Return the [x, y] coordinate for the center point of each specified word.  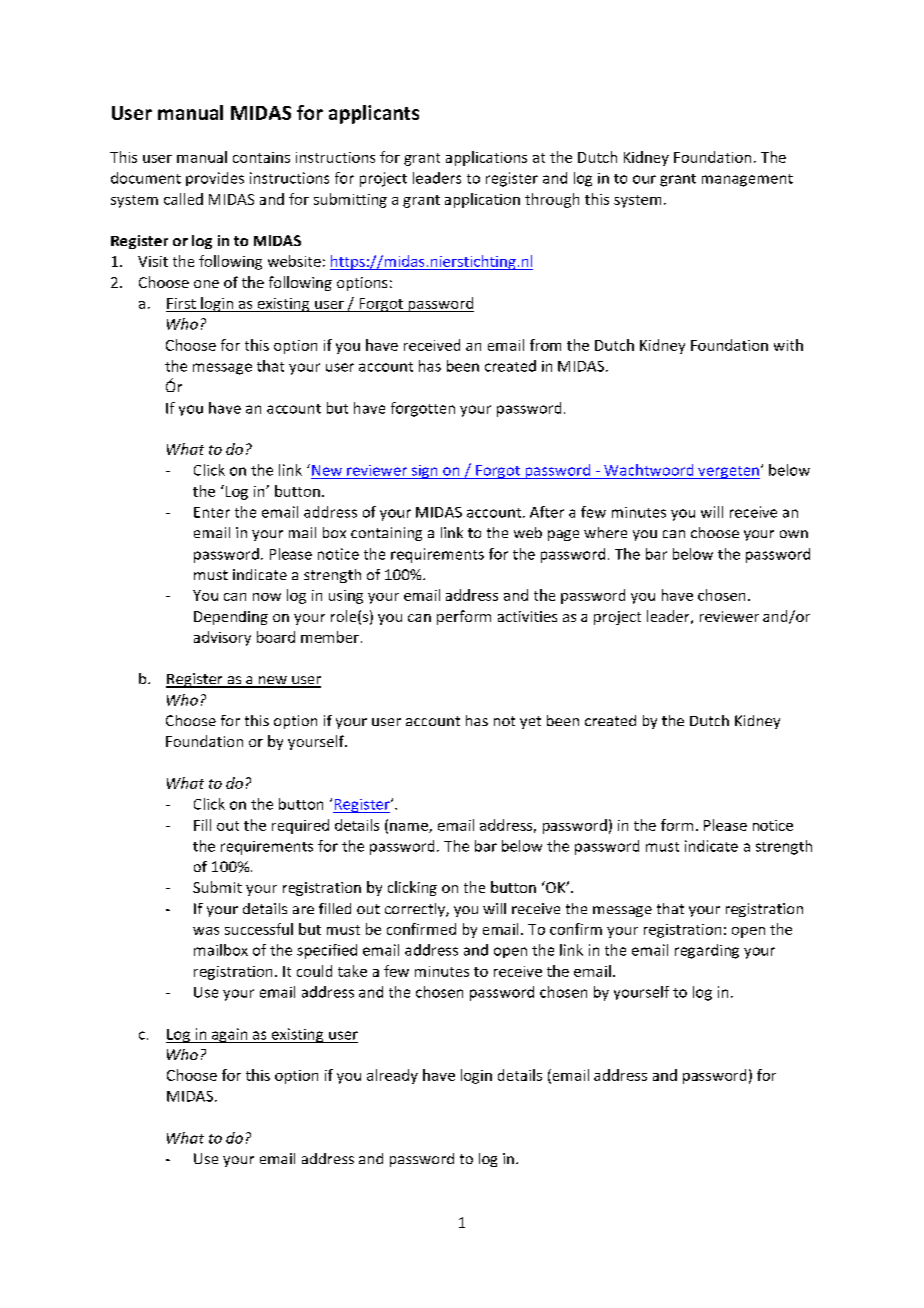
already [392, 1076]
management [747, 180]
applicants [374, 114]
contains [261, 157]
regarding [707, 951]
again [230, 1035]
